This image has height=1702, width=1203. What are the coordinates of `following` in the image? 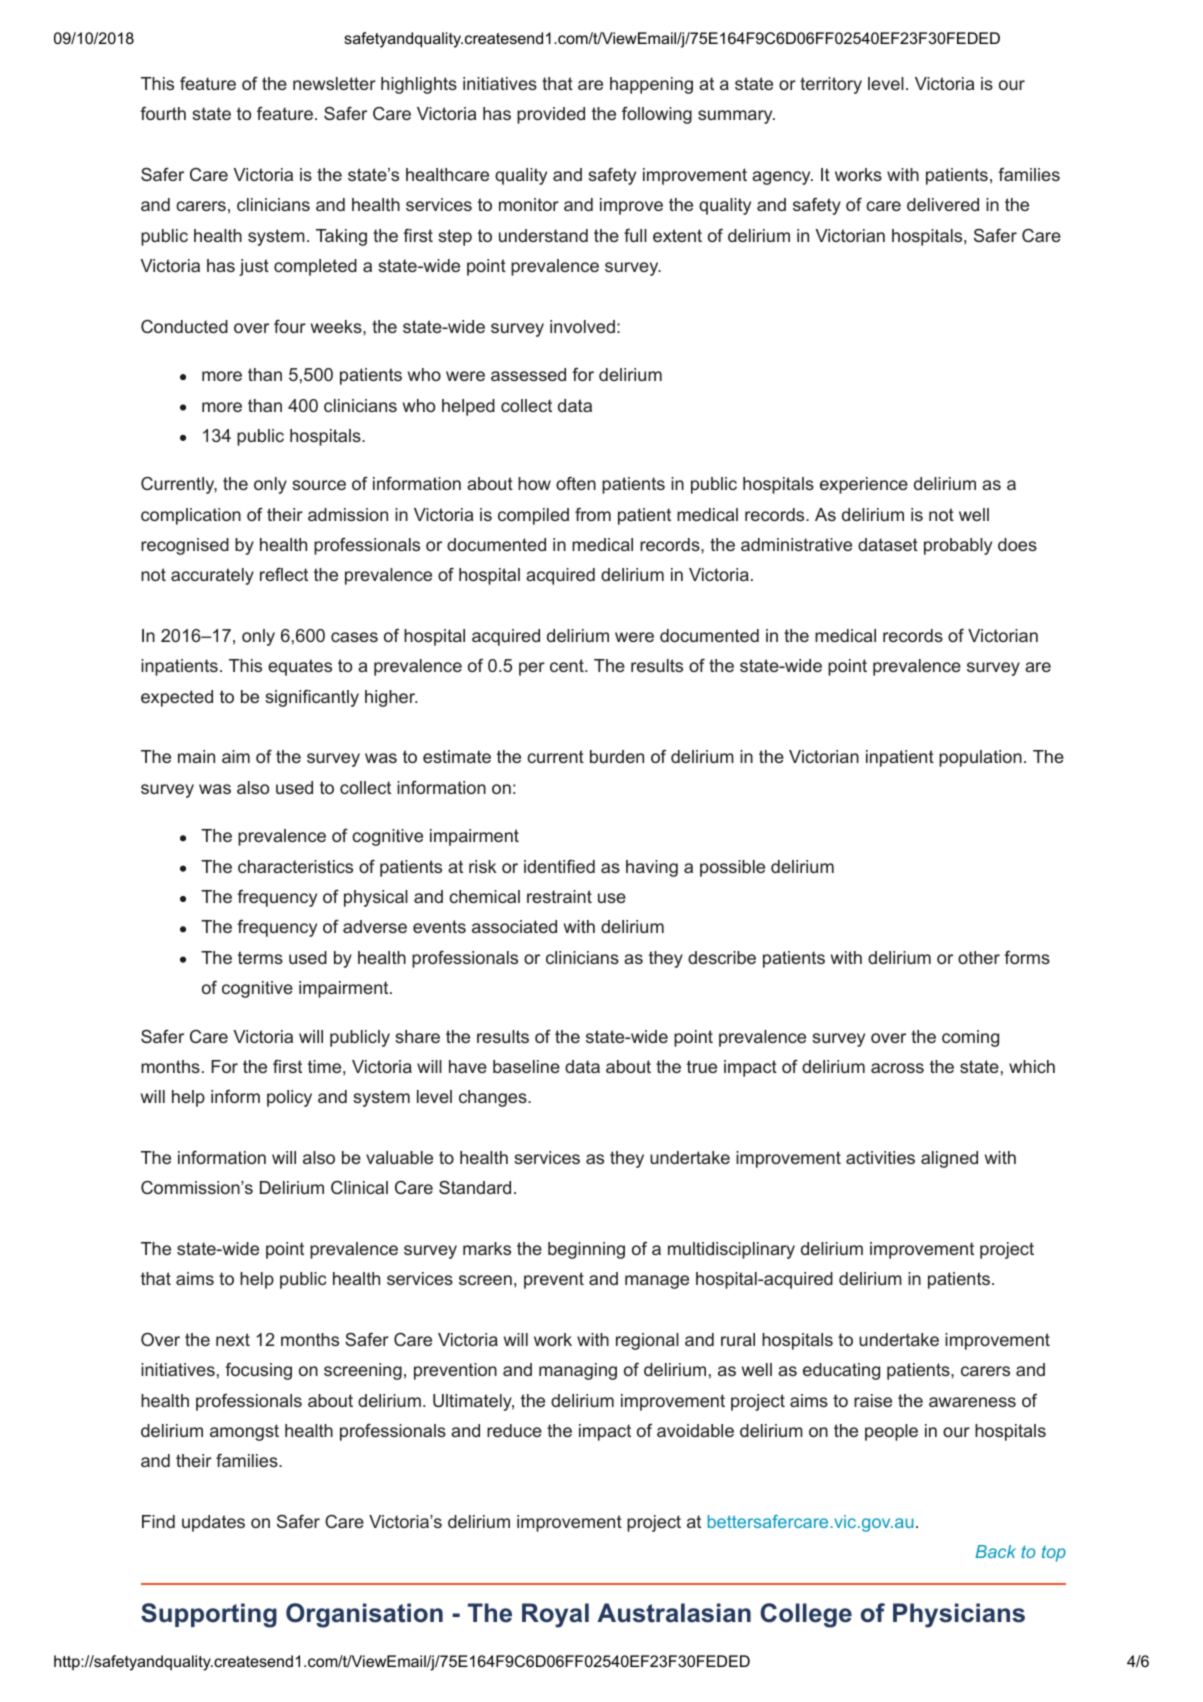 It's located at (657, 115).
